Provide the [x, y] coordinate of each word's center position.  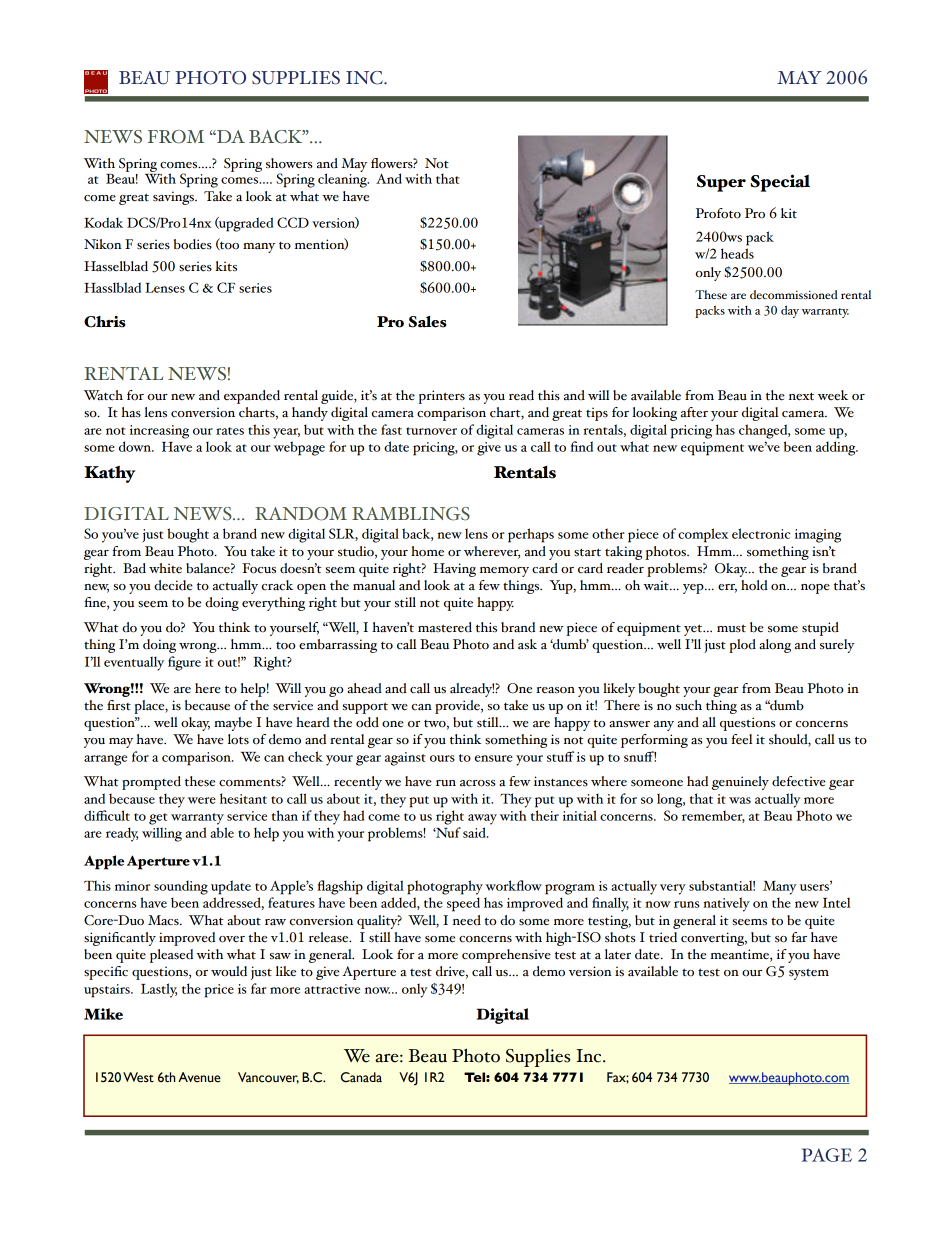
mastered [445, 627]
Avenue [199, 1077]
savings [174, 198]
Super [721, 183]
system [809, 974]
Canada [361, 1077]
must [731, 628]
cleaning [343, 179]
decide [173, 585]
